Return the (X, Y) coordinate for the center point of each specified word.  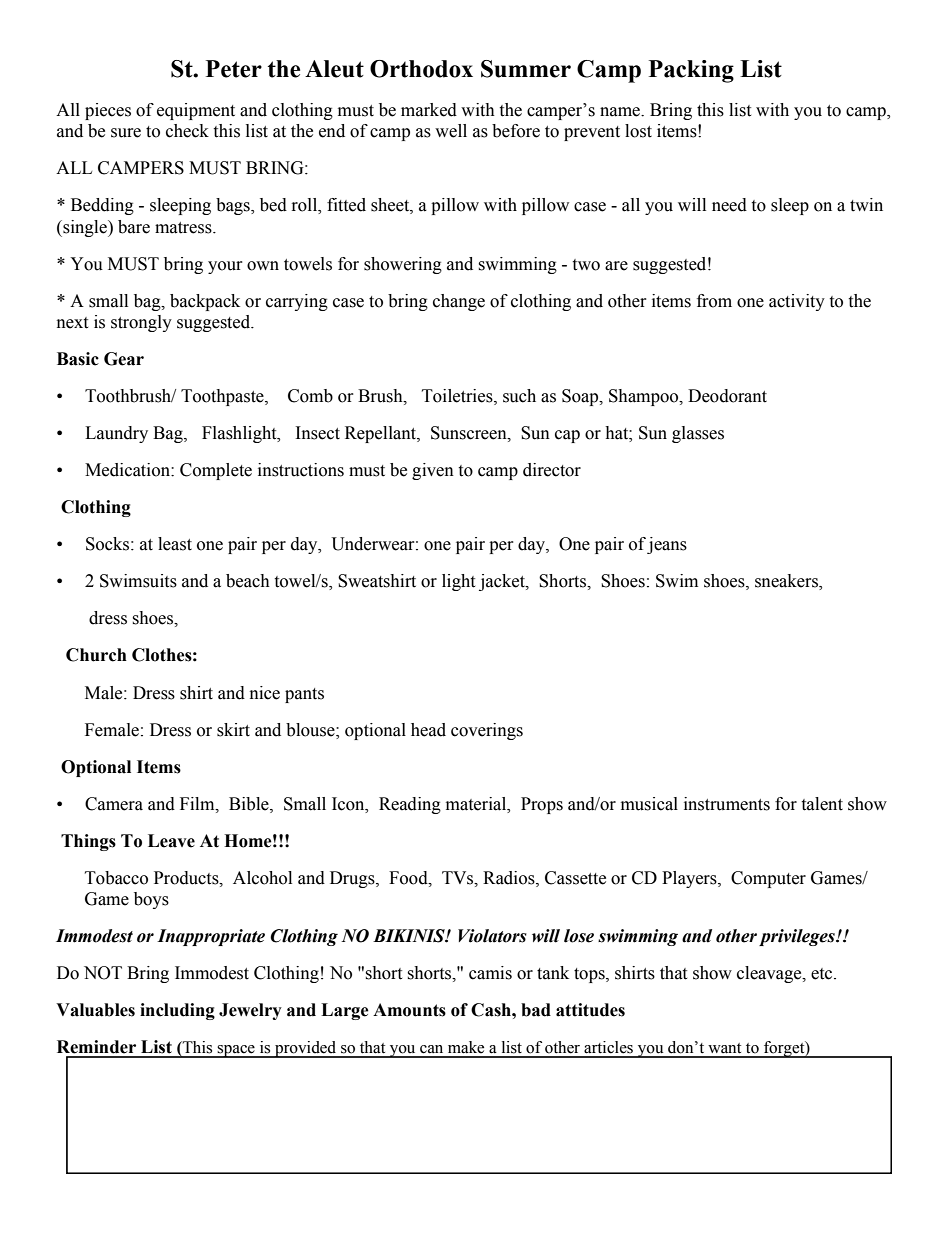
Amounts (409, 1010)
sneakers (787, 582)
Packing (691, 71)
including (177, 1011)
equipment (196, 111)
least (175, 544)
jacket (503, 582)
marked (429, 110)
